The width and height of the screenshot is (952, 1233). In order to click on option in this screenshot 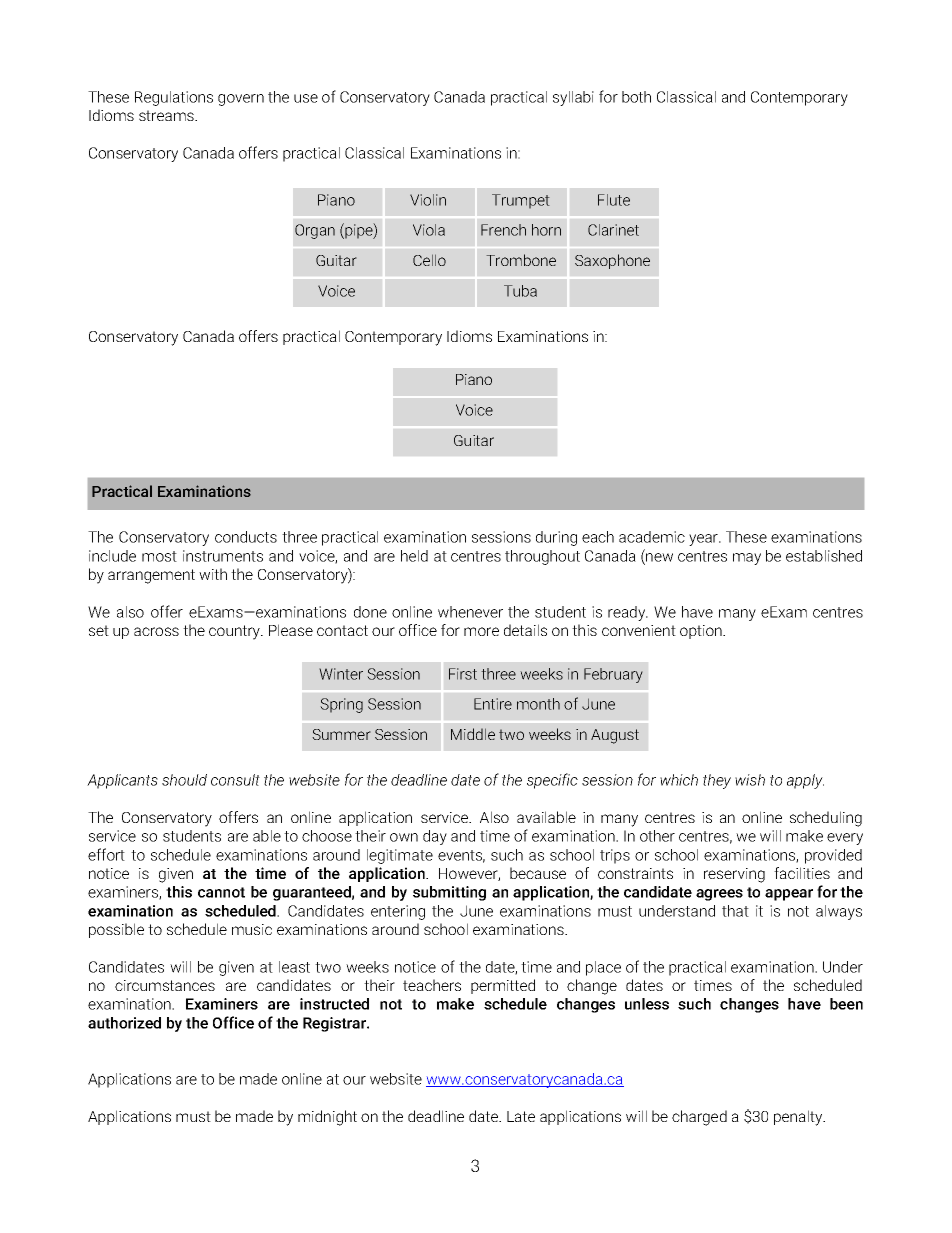, I will do `click(702, 632)`.
